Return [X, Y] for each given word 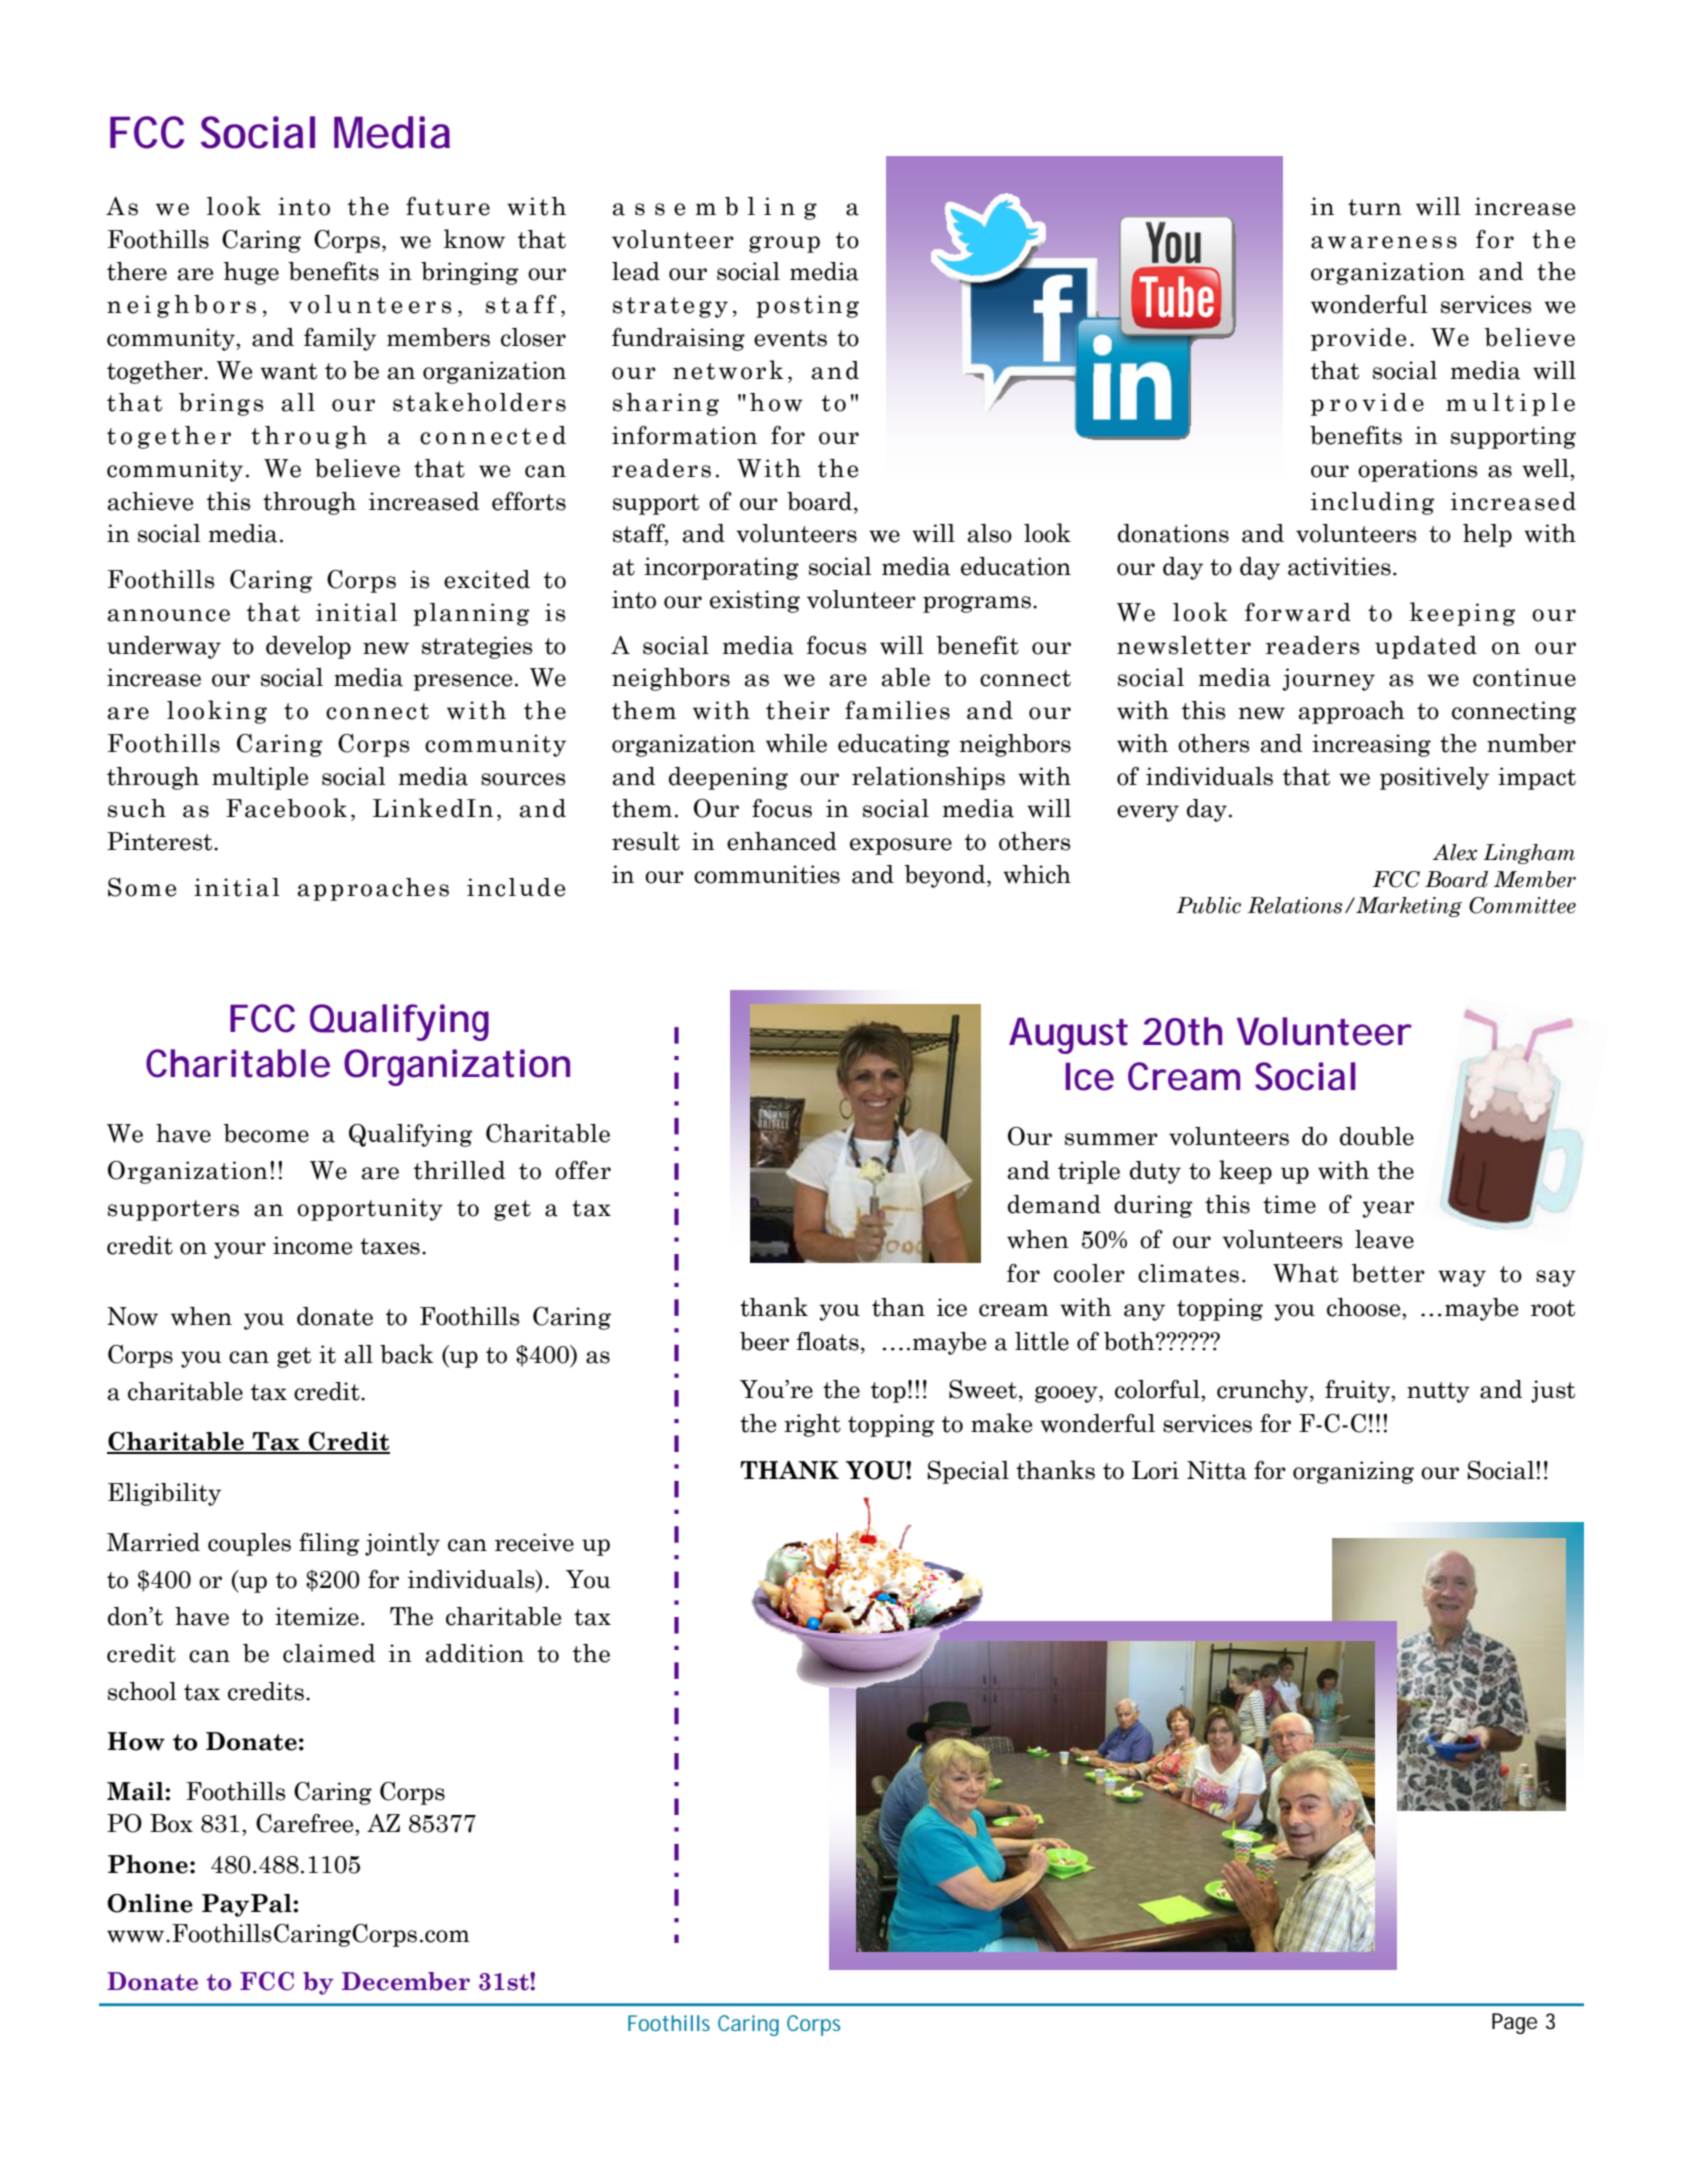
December [406, 1981]
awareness [1384, 242]
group [784, 244]
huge [251, 273]
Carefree [306, 1823]
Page [1514, 2023]
